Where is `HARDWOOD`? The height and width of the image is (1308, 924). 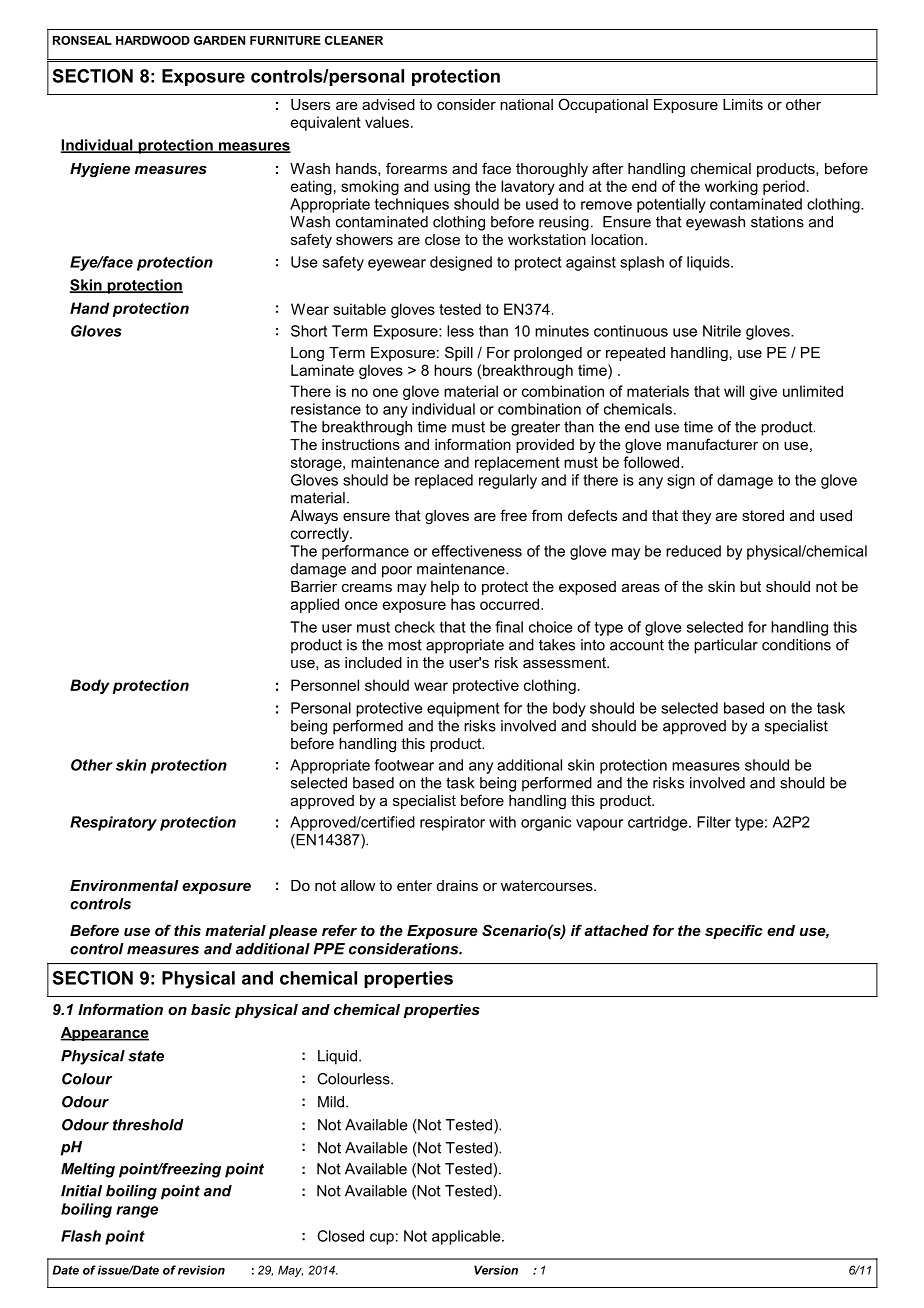
HARDWOOD is located at coordinates (153, 40).
